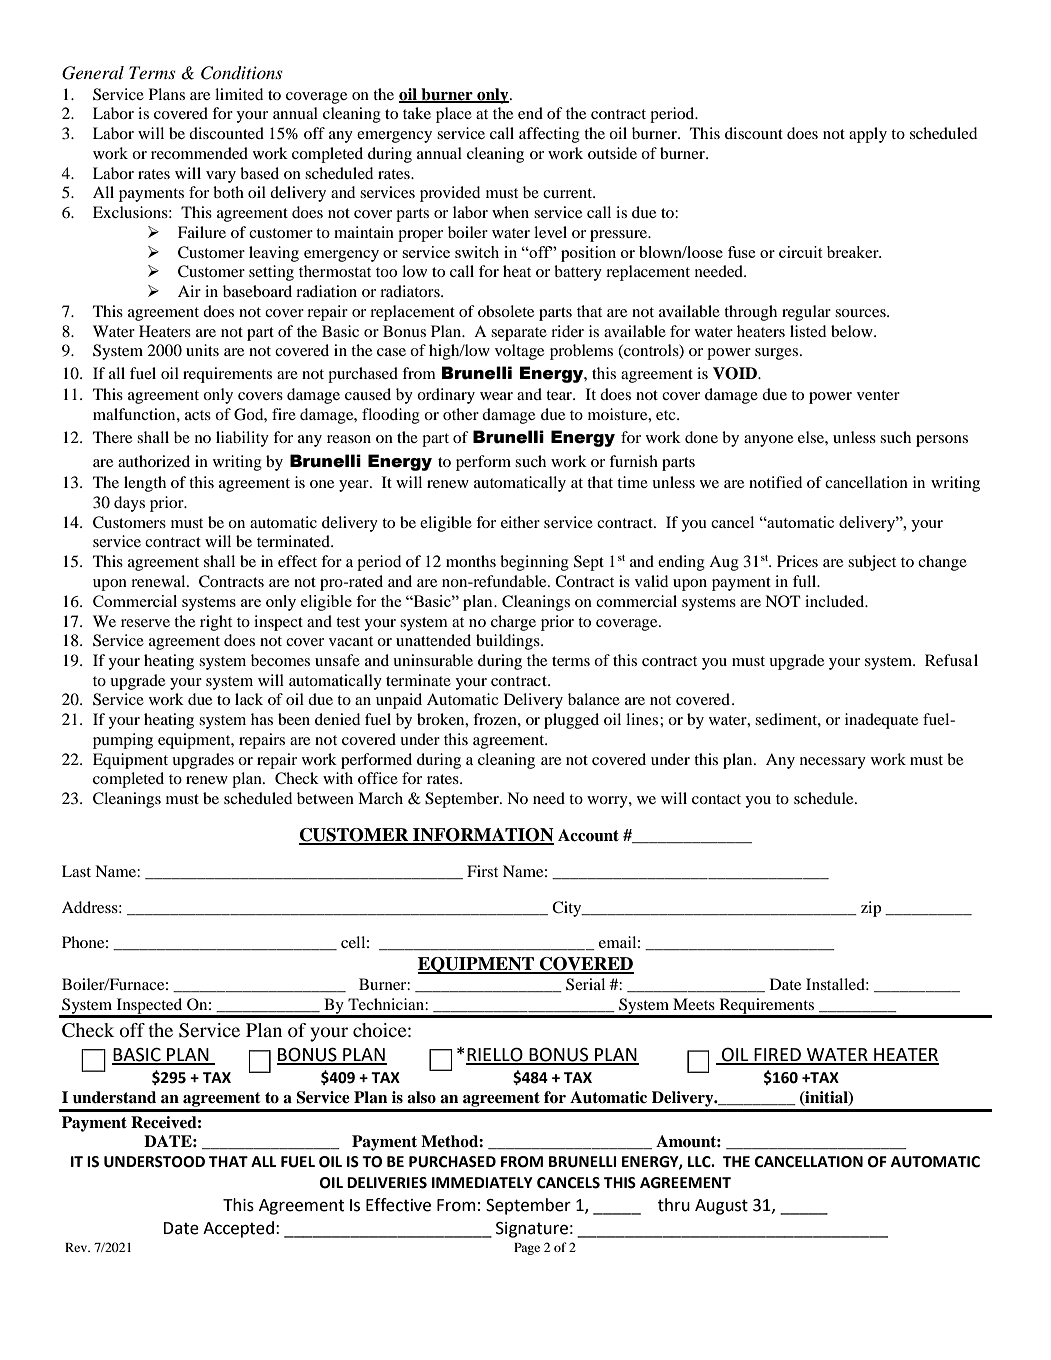 The height and width of the screenshot is (1360, 1051). I want to click on wear, so click(496, 396).
